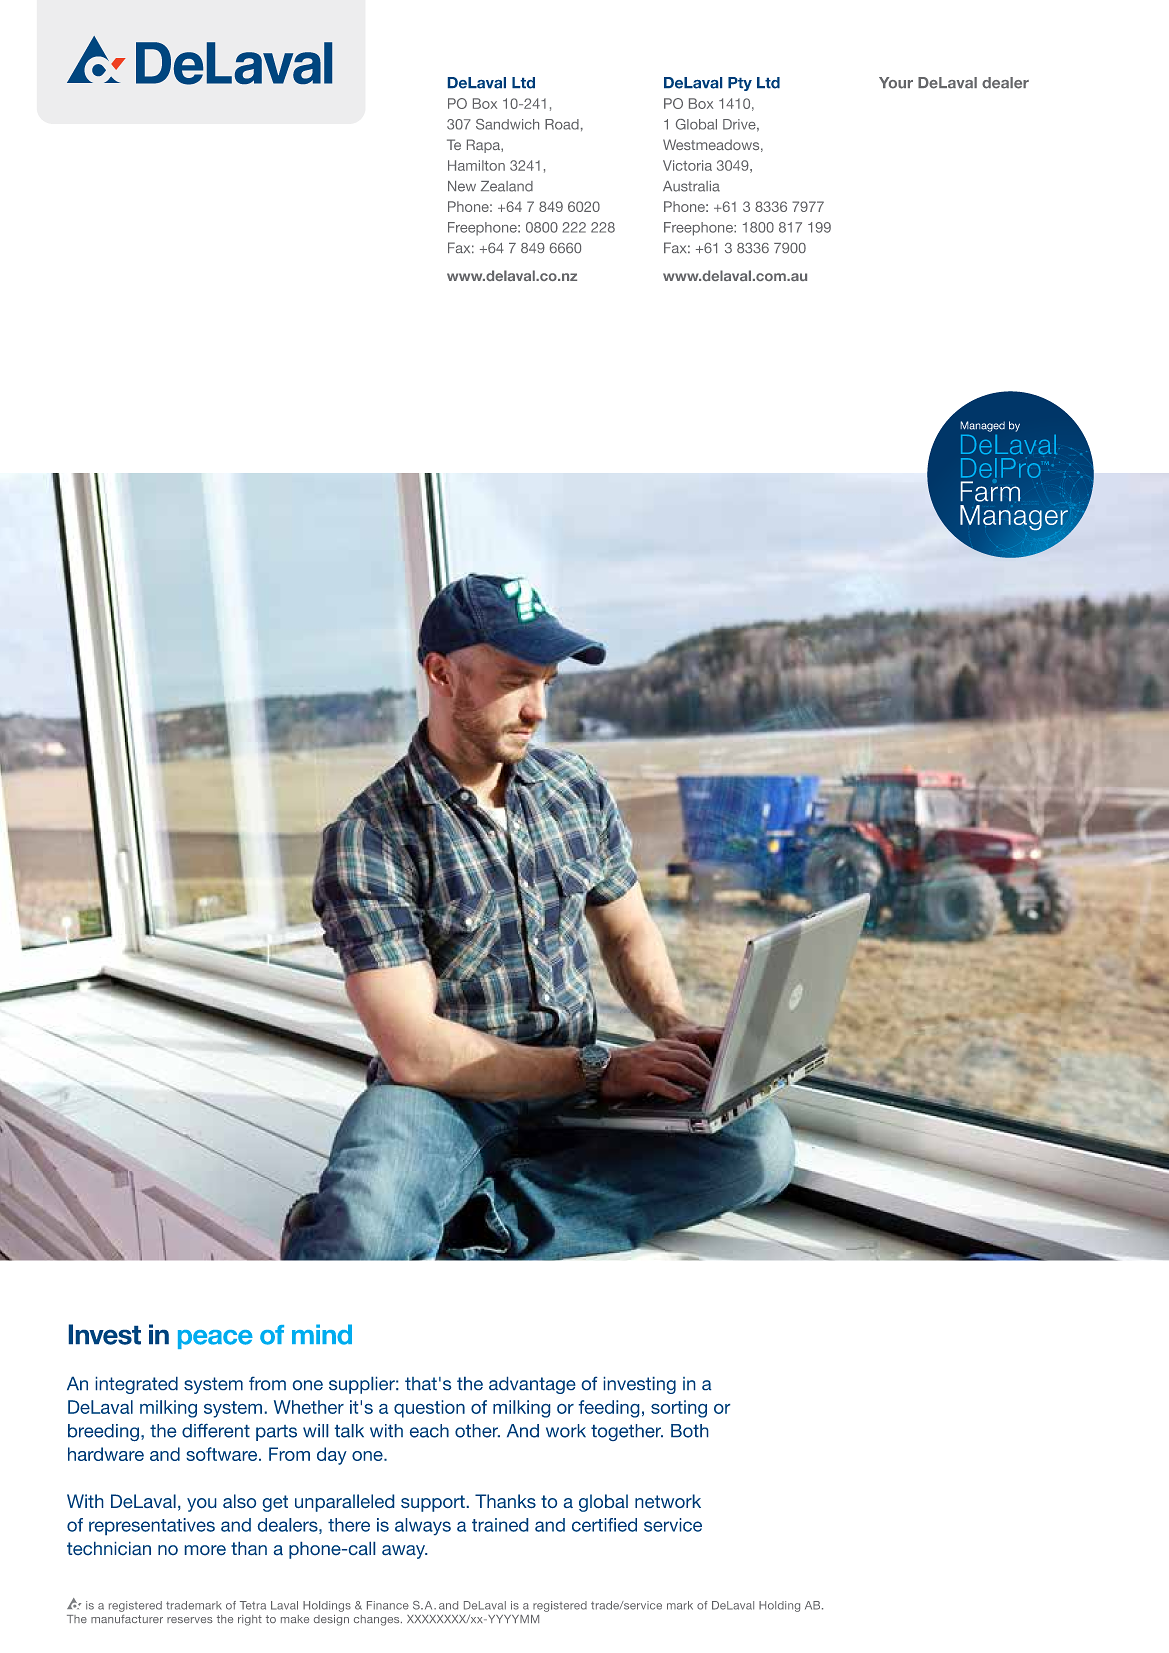  What do you see at coordinates (507, 124) in the page?
I see `Sandwich` at bounding box center [507, 124].
